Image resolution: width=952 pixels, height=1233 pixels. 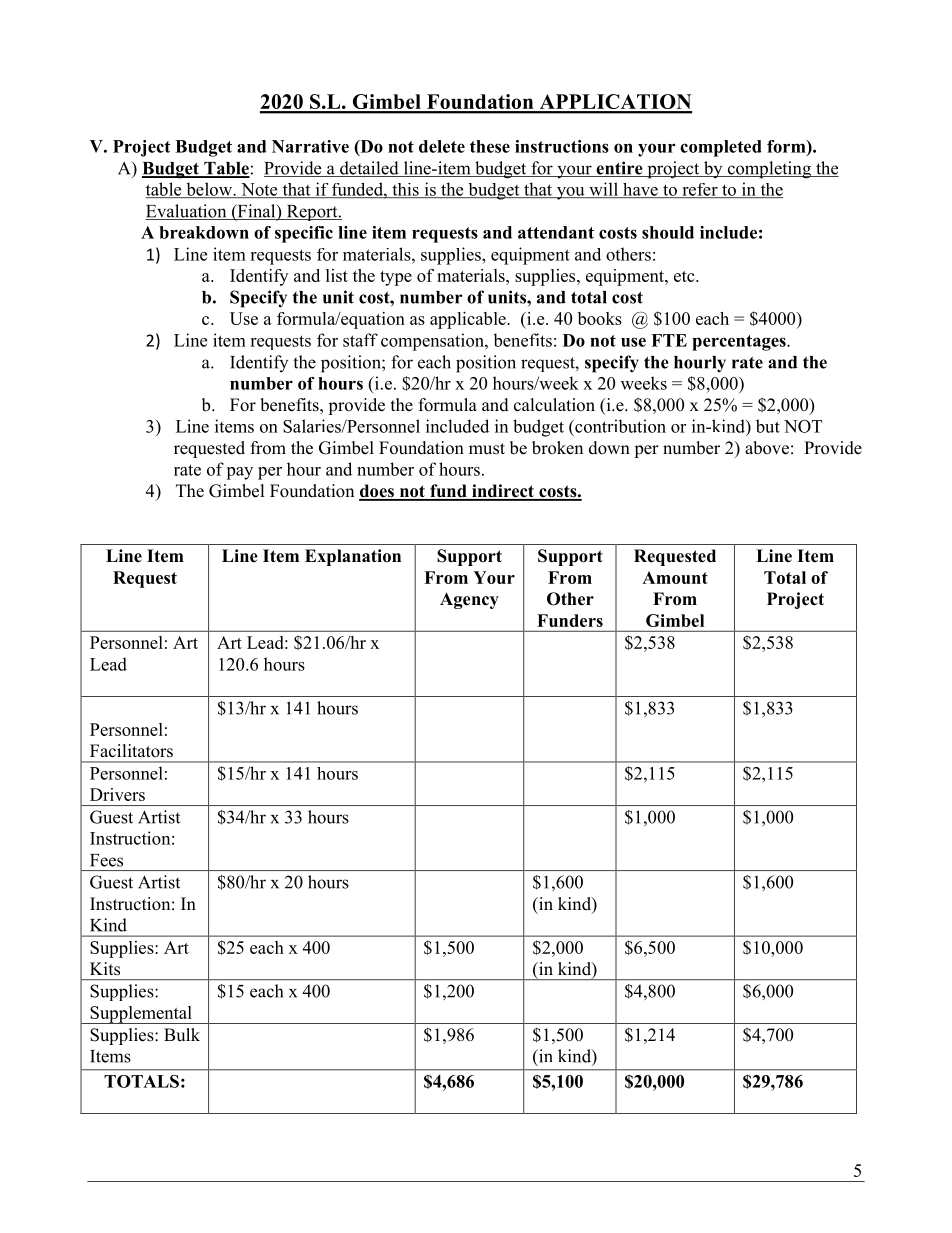 I want to click on refer, so click(x=700, y=190).
